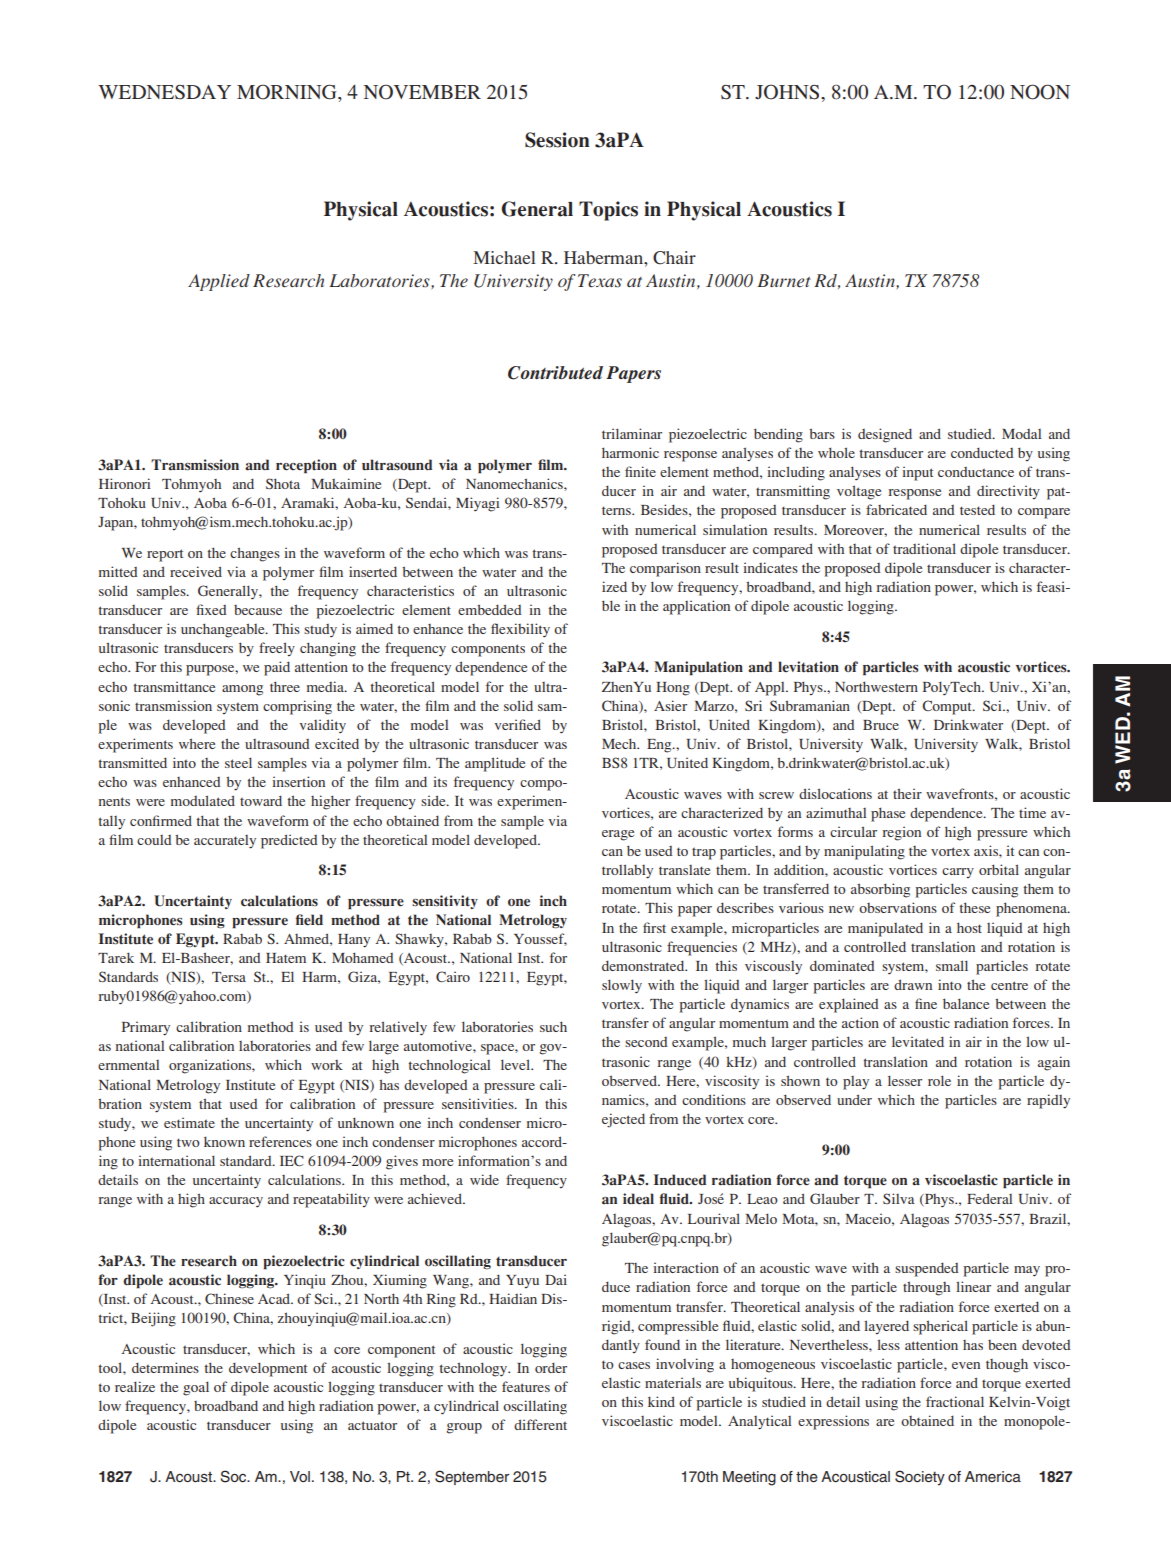 The width and height of the document is (1171, 1550). I want to click on Session, so click(557, 140).
